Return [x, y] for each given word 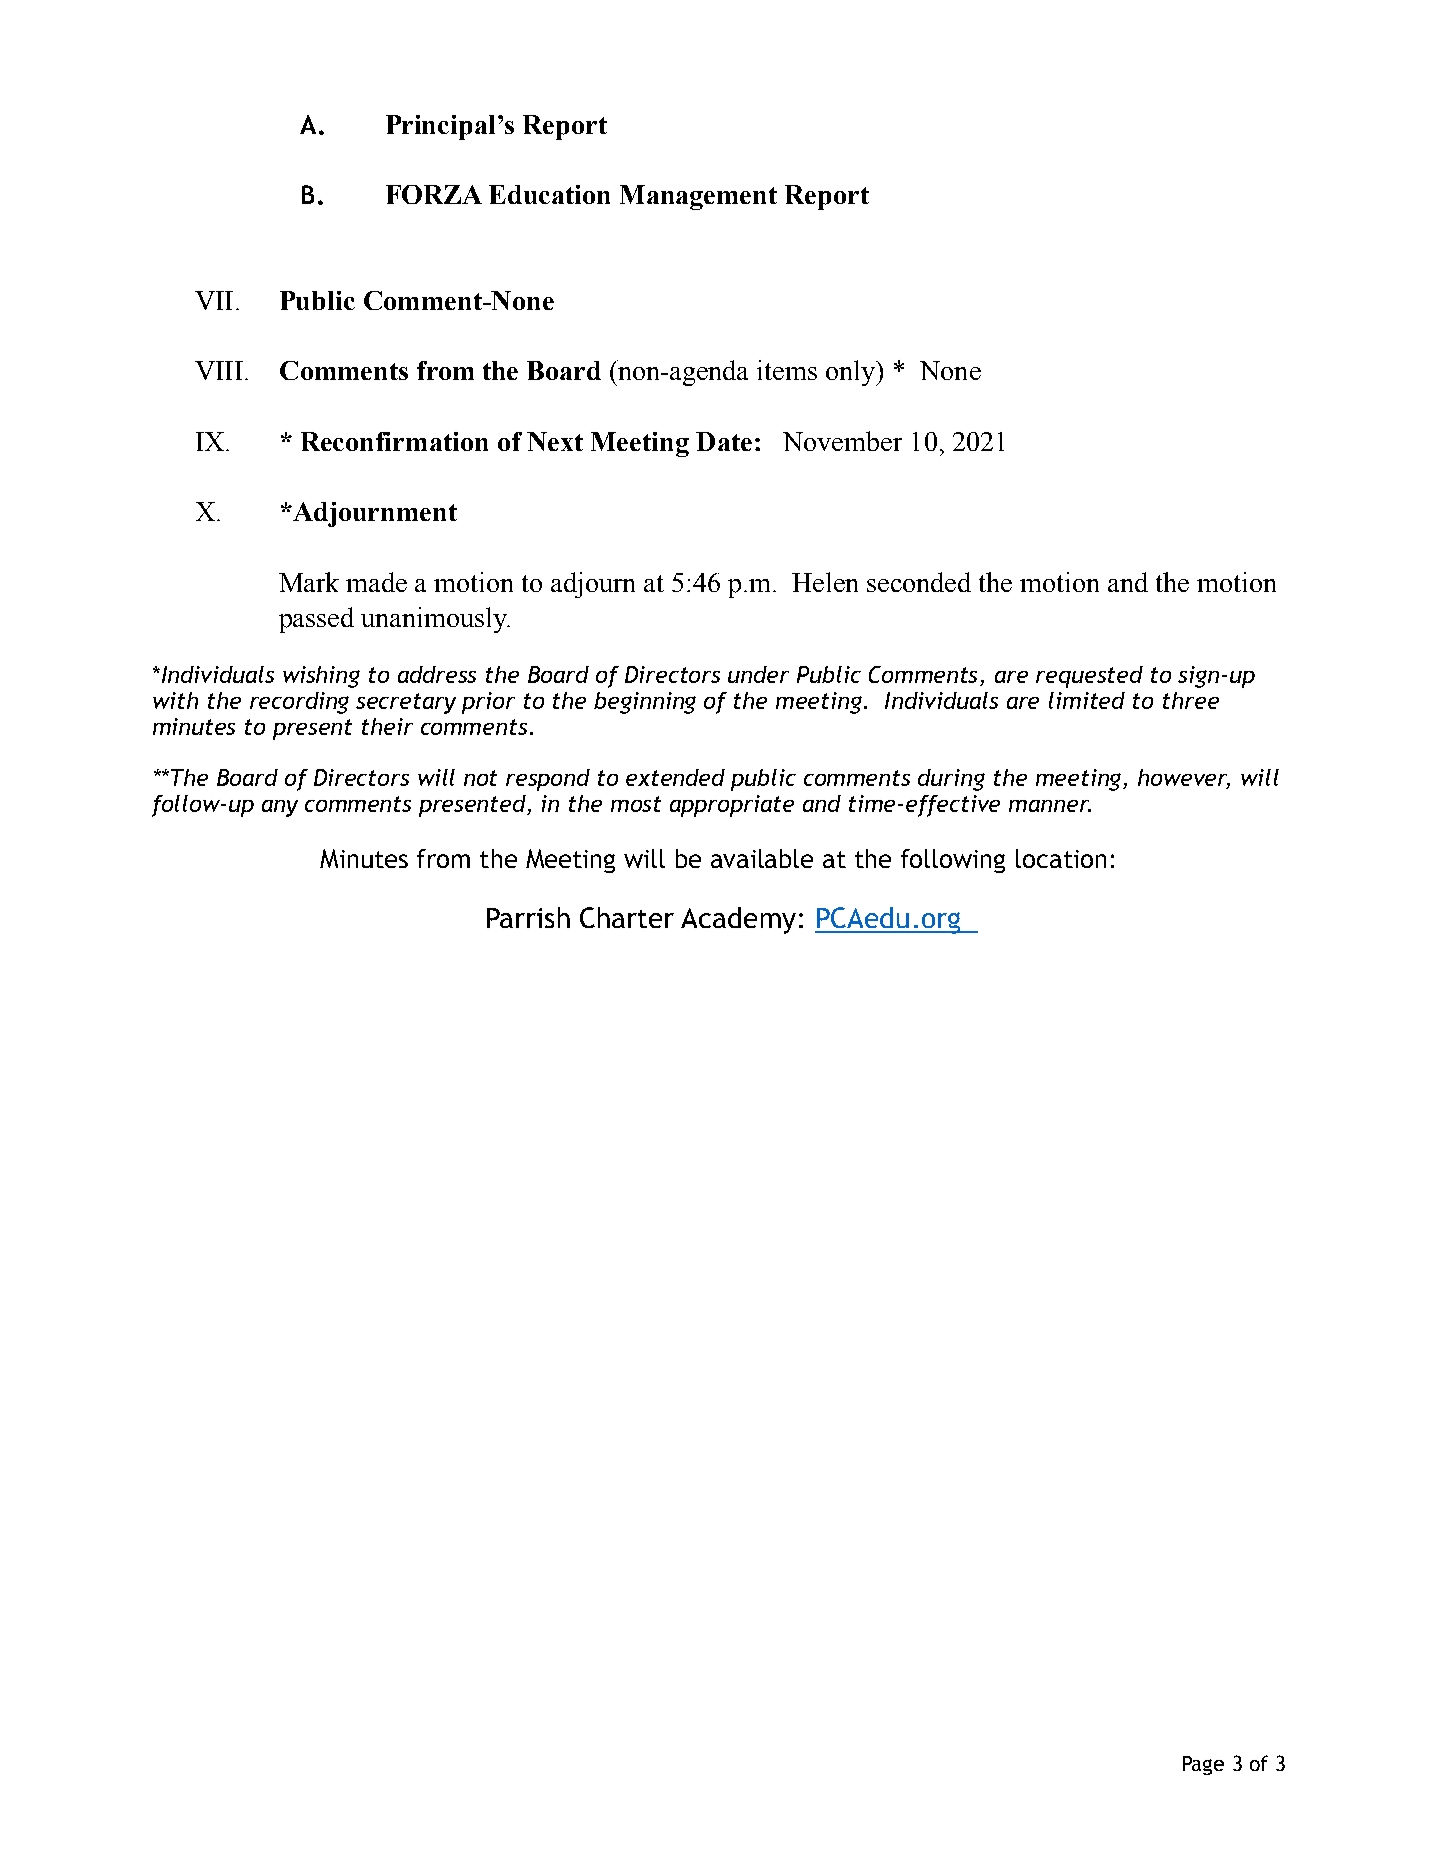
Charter [627, 917]
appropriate [732, 806]
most [636, 804]
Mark [309, 582]
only [852, 373]
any [280, 808]
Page [1203, 1765]
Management [698, 197]
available [762, 858]
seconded [919, 582]
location [1061, 858]
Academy [738, 920]
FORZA [434, 194]
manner [1050, 806]
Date [724, 441]
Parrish [528, 917]
